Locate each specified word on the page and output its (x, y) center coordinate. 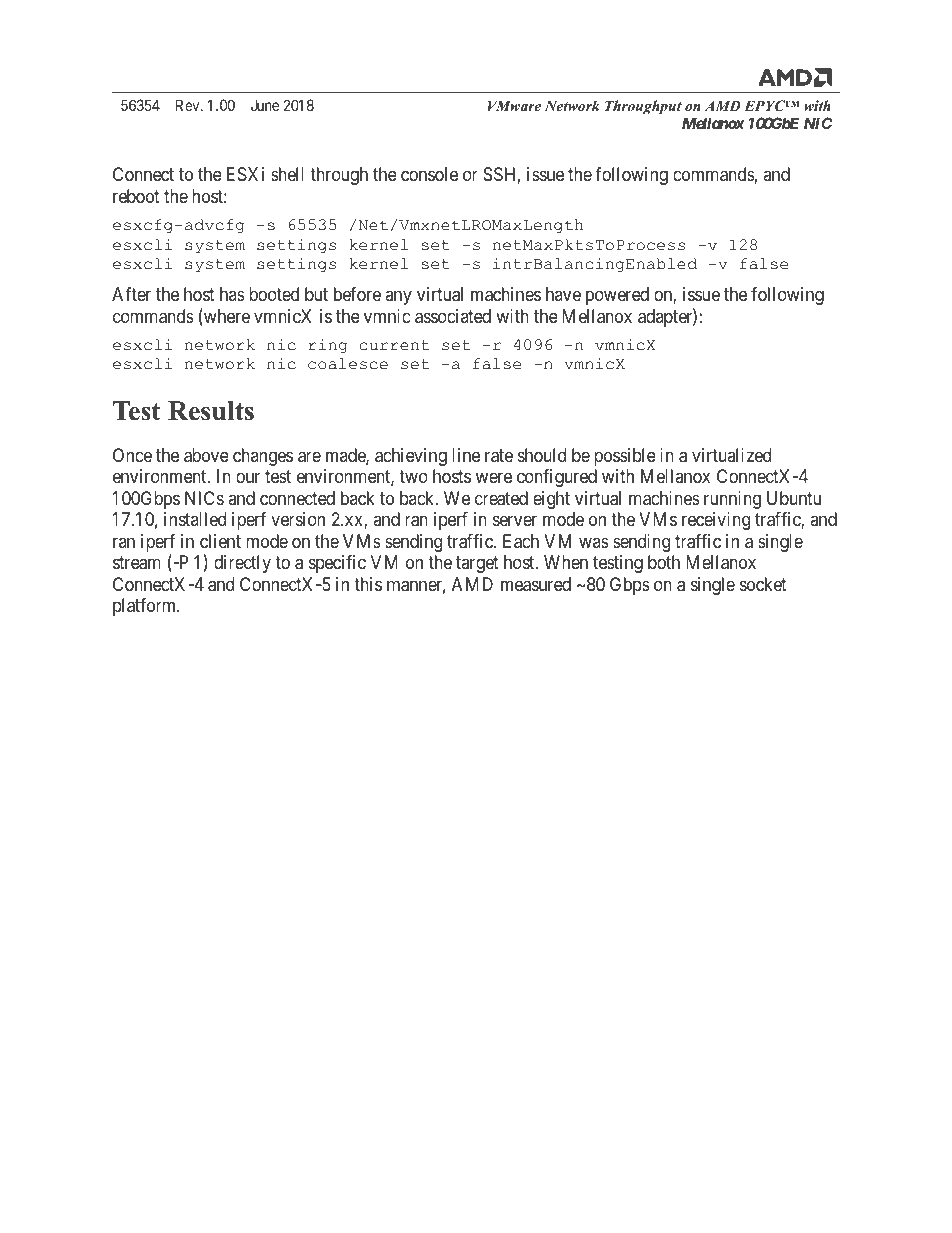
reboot (136, 196)
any (398, 297)
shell (287, 174)
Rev (189, 105)
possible (625, 457)
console (429, 174)
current (394, 345)
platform (146, 607)
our (248, 478)
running (732, 500)
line (466, 455)
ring (327, 346)
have (563, 294)
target (477, 564)
